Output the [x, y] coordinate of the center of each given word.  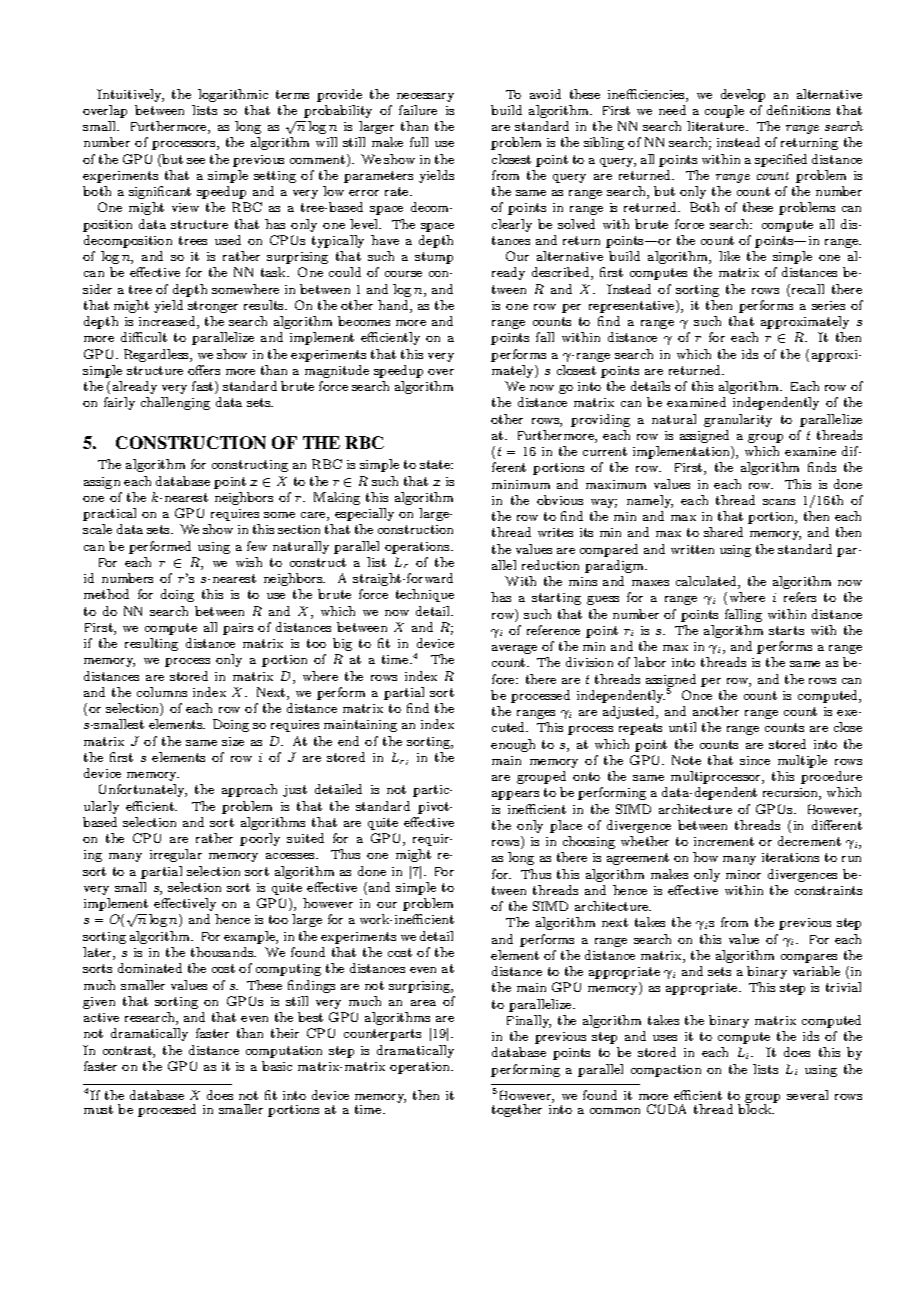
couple [724, 111]
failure [418, 110]
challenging [175, 403]
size [233, 741]
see [196, 161]
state [436, 464]
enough [513, 745]
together [517, 1110]
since [755, 760]
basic [277, 1066]
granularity [738, 420]
